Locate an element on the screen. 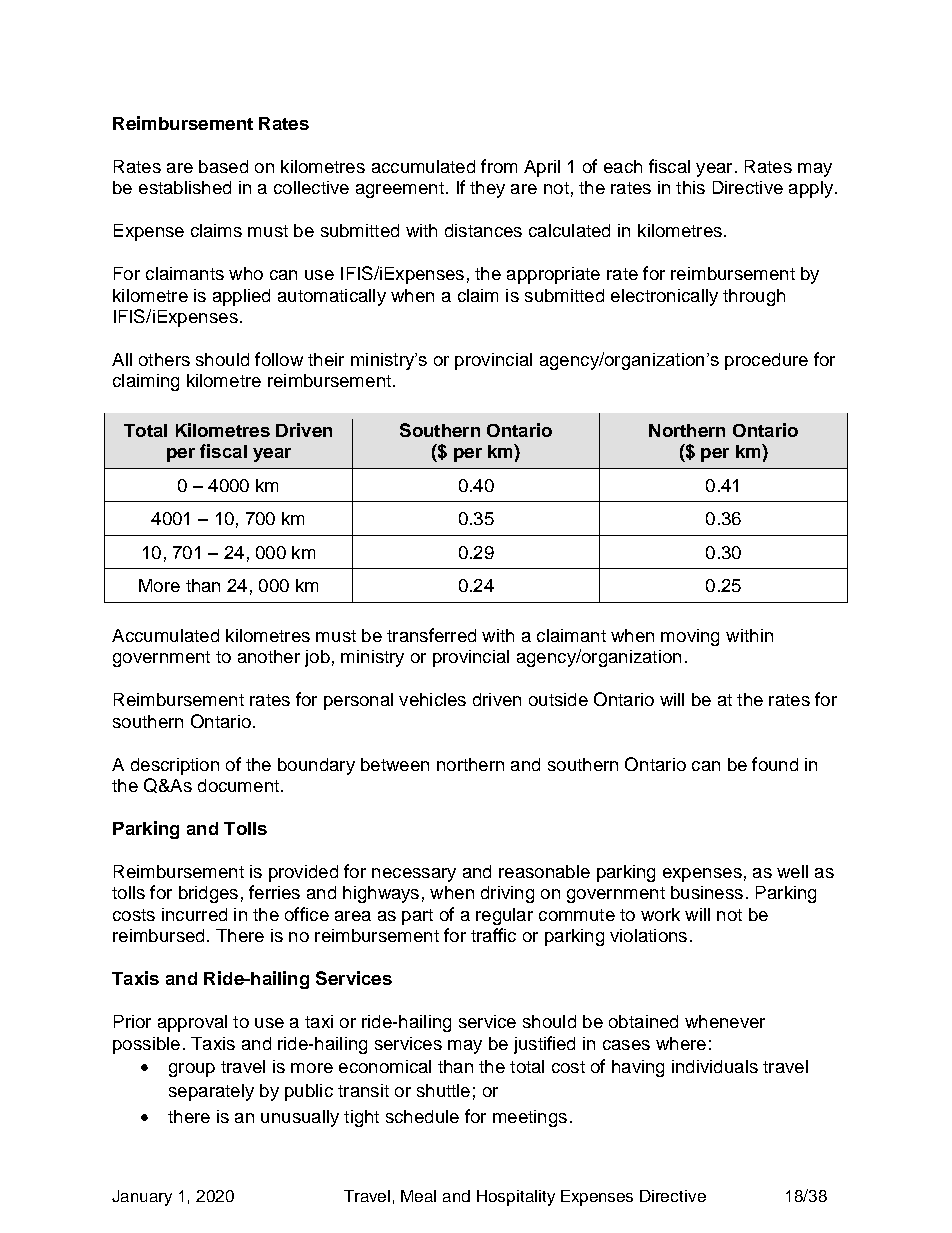 The width and height of the screenshot is (952, 1233). moving is located at coordinates (690, 637).
